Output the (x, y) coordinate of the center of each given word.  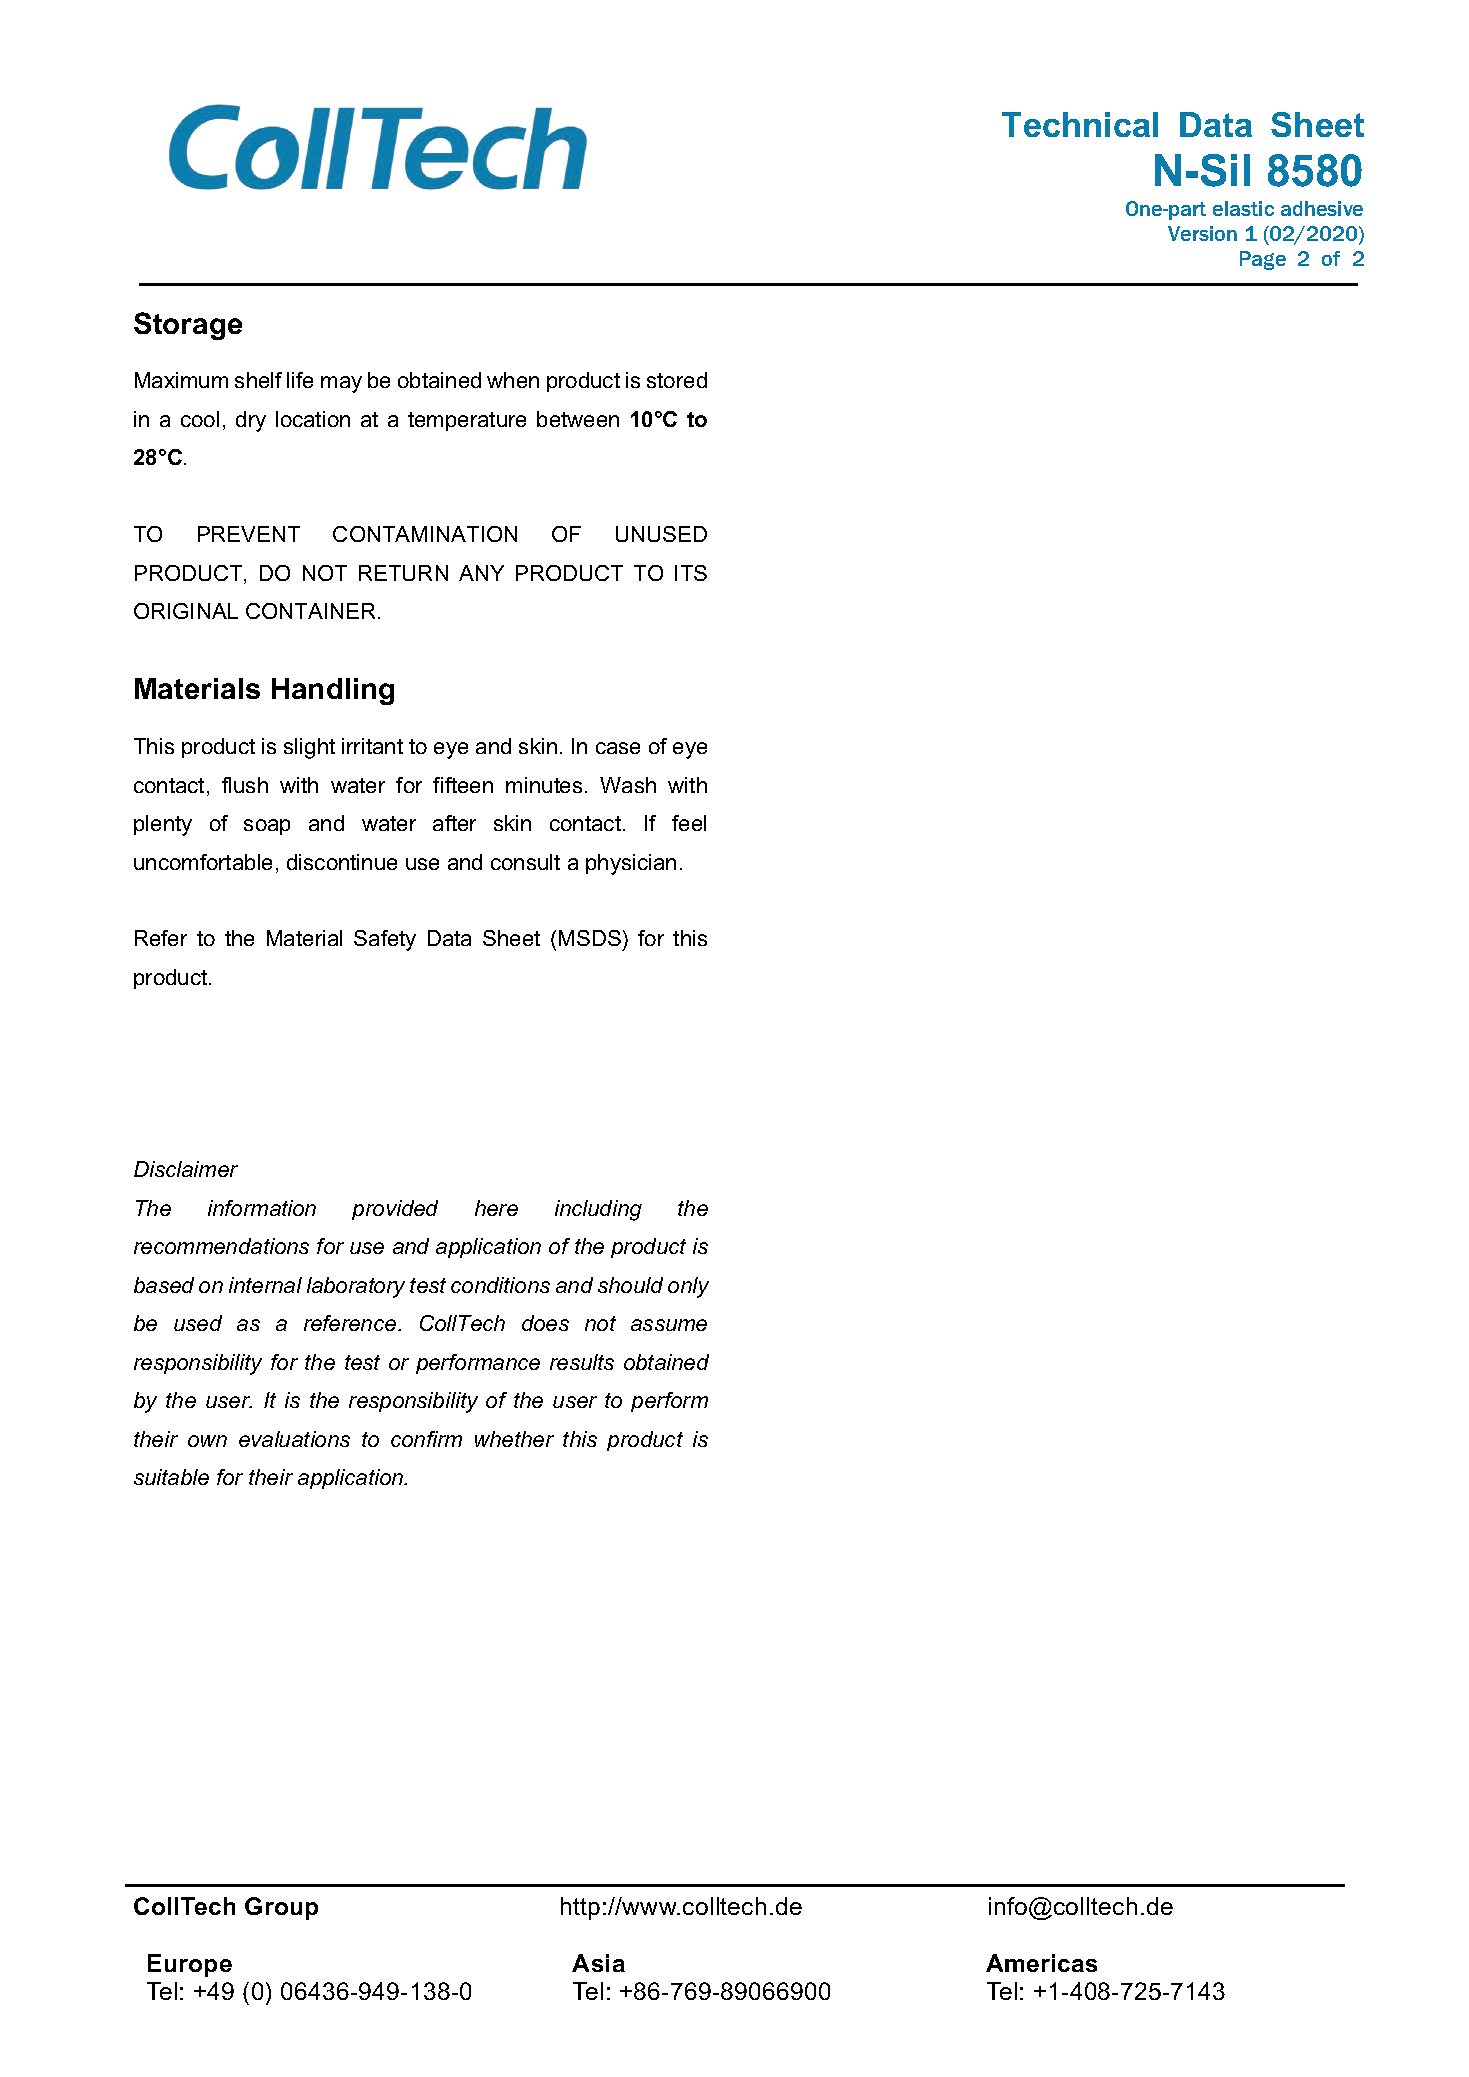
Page (1263, 260)
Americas (1041, 1963)
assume (669, 1325)
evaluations (294, 1439)
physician (631, 864)
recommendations (221, 1246)
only (688, 1287)
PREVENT (249, 534)
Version (1202, 233)
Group (281, 1908)
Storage (188, 326)
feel (689, 823)
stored (677, 380)
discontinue (342, 862)
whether (514, 1439)
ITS (691, 573)
